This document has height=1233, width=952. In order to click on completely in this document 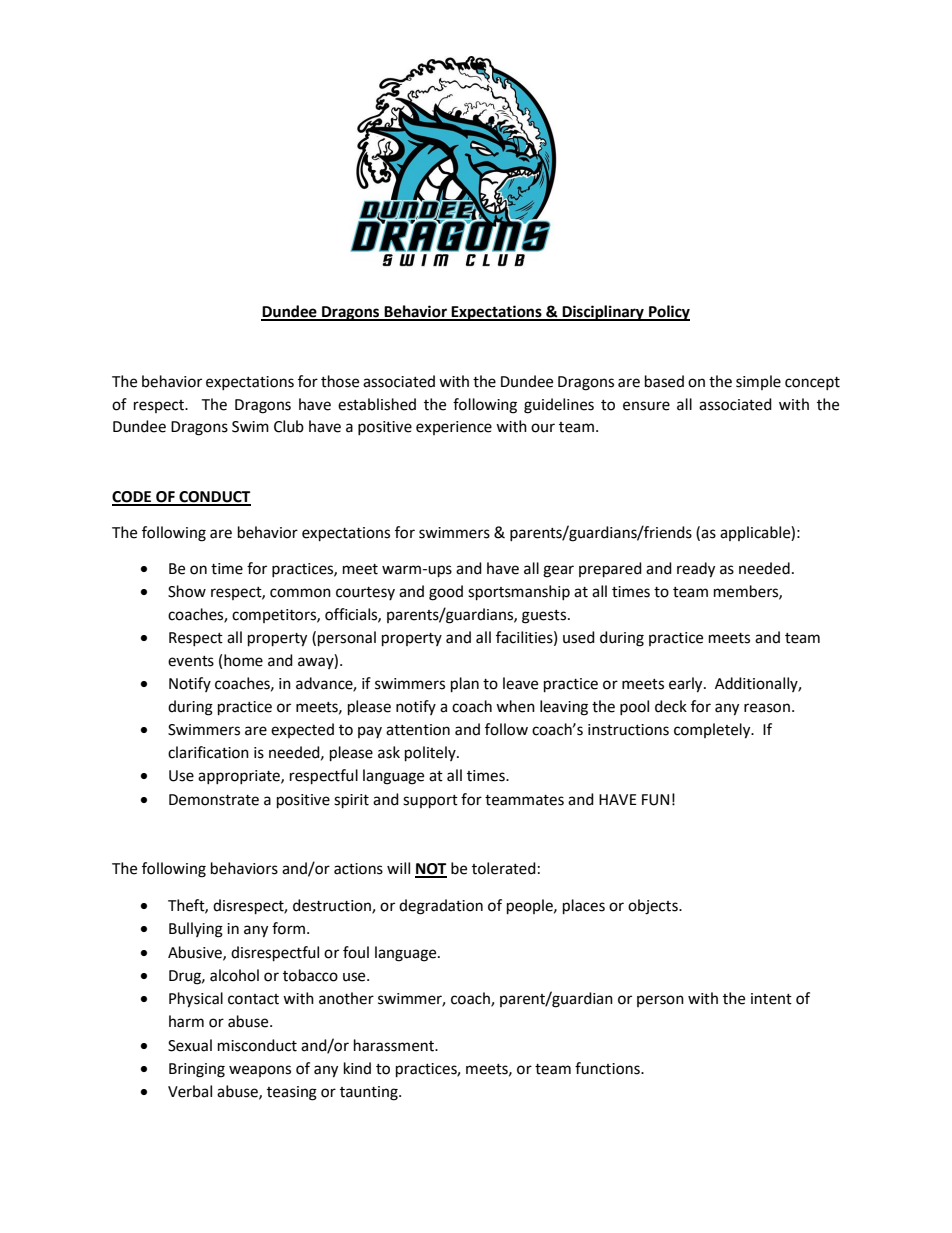, I will do `click(713, 731)`.
